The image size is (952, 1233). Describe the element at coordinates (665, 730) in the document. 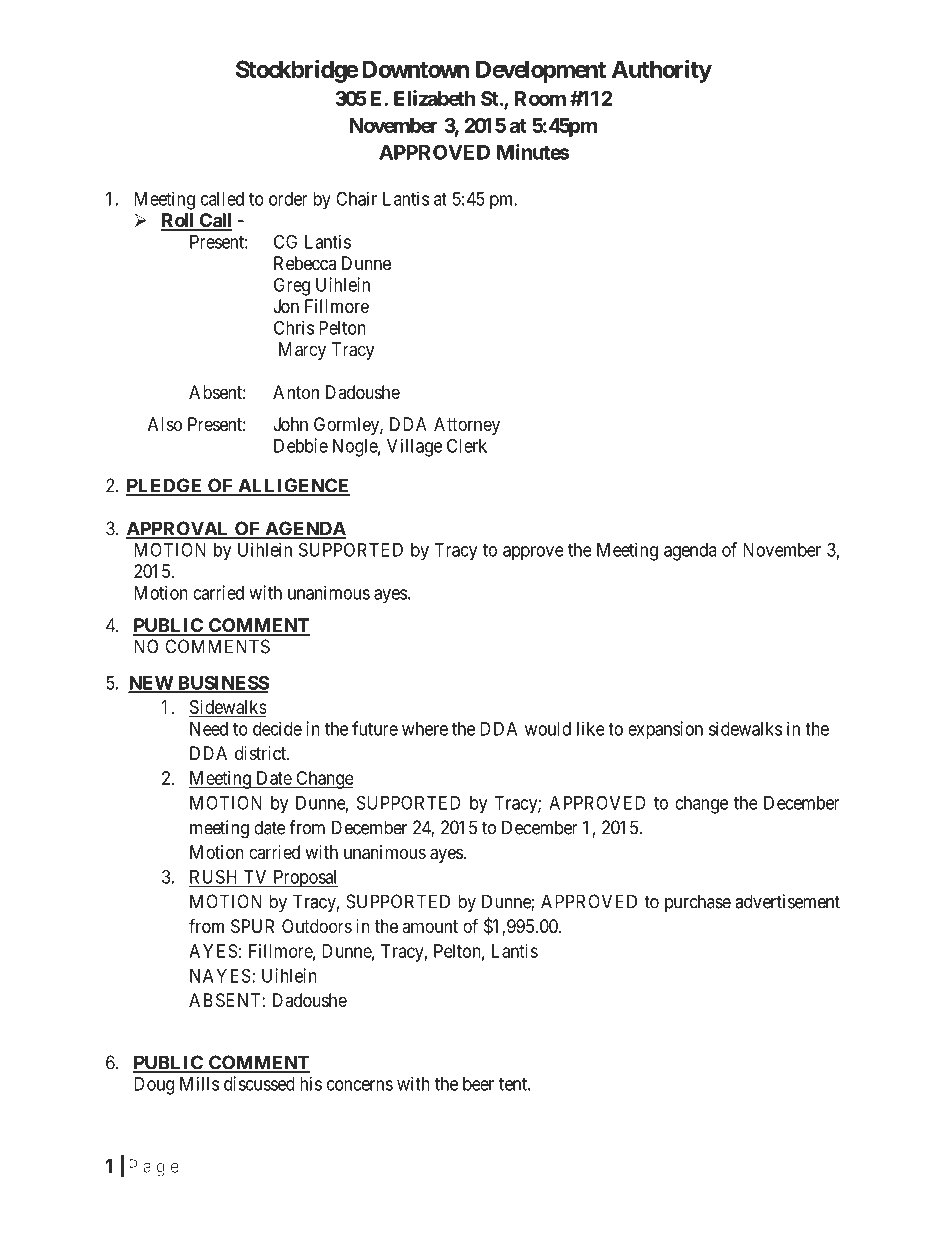

I see `expansion` at that location.
